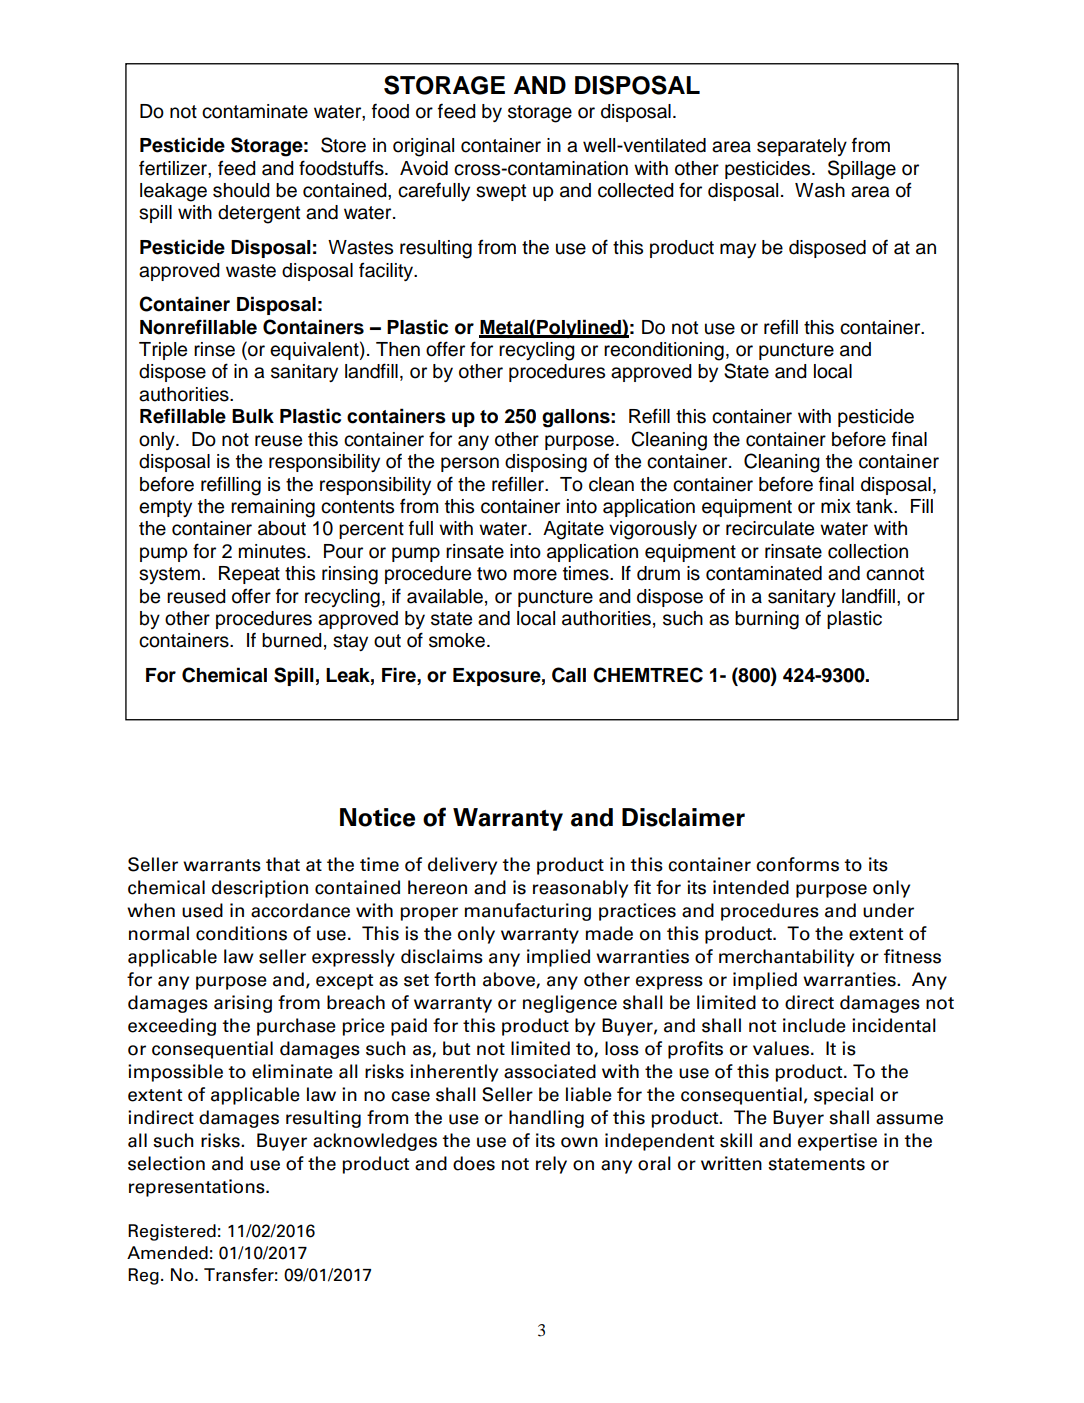 Image resolution: width=1084 pixels, height=1403 pixels. Describe the element at coordinates (836, 506) in the page. I see `mix` at that location.
